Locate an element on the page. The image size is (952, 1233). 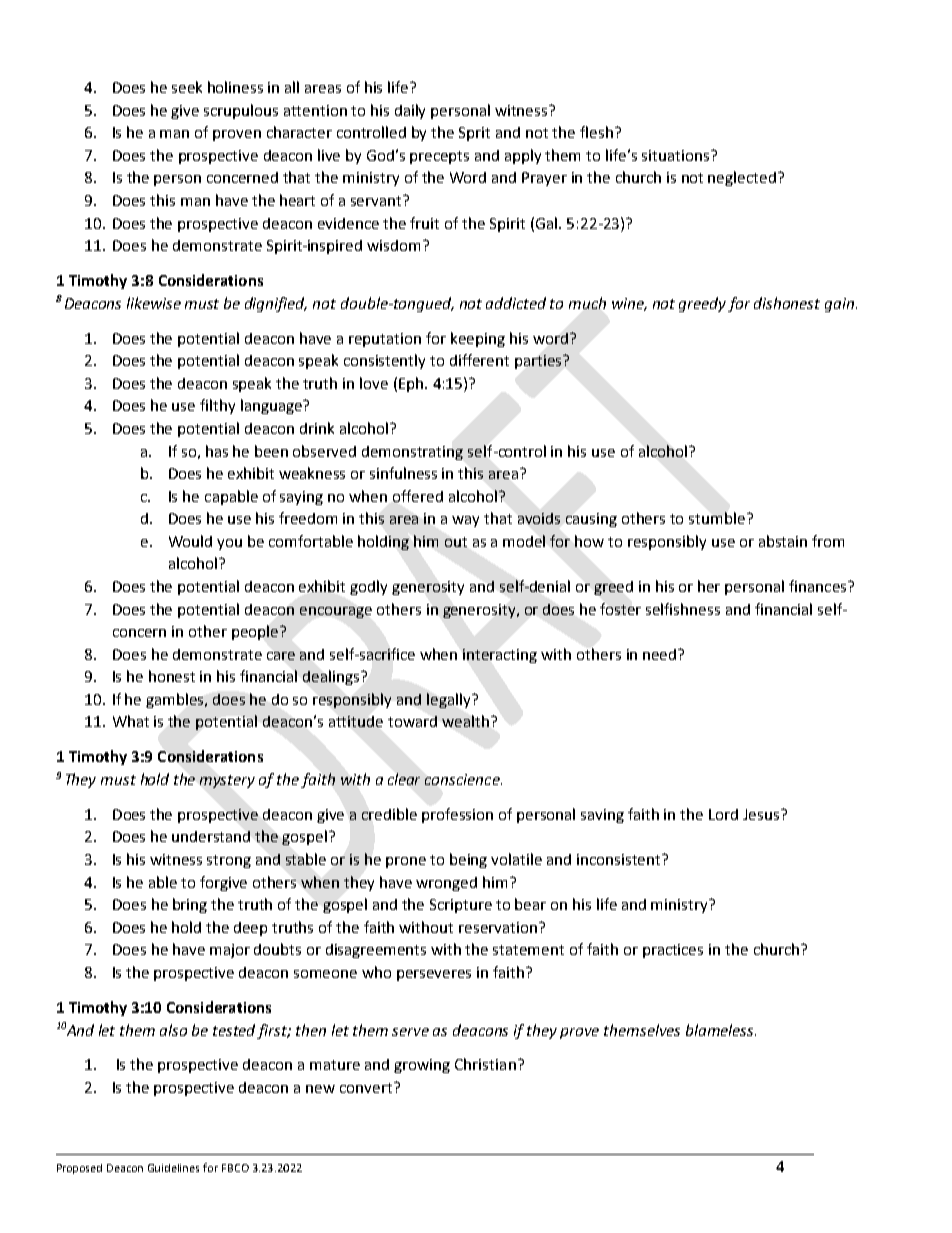
people is located at coordinates (256, 632).
